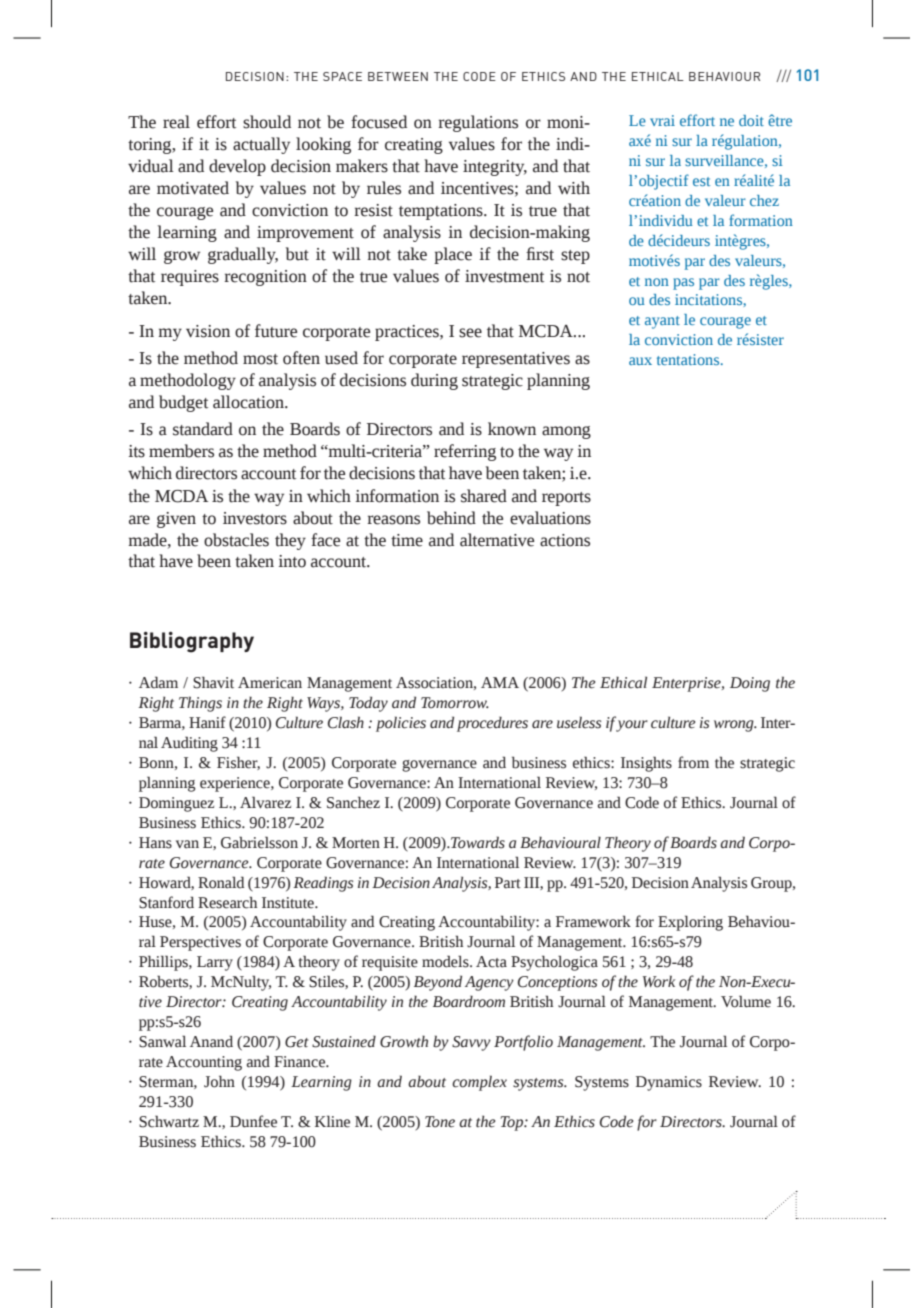 This document has width=924, height=1308. I want to click on Doing, so click(750, 684).
